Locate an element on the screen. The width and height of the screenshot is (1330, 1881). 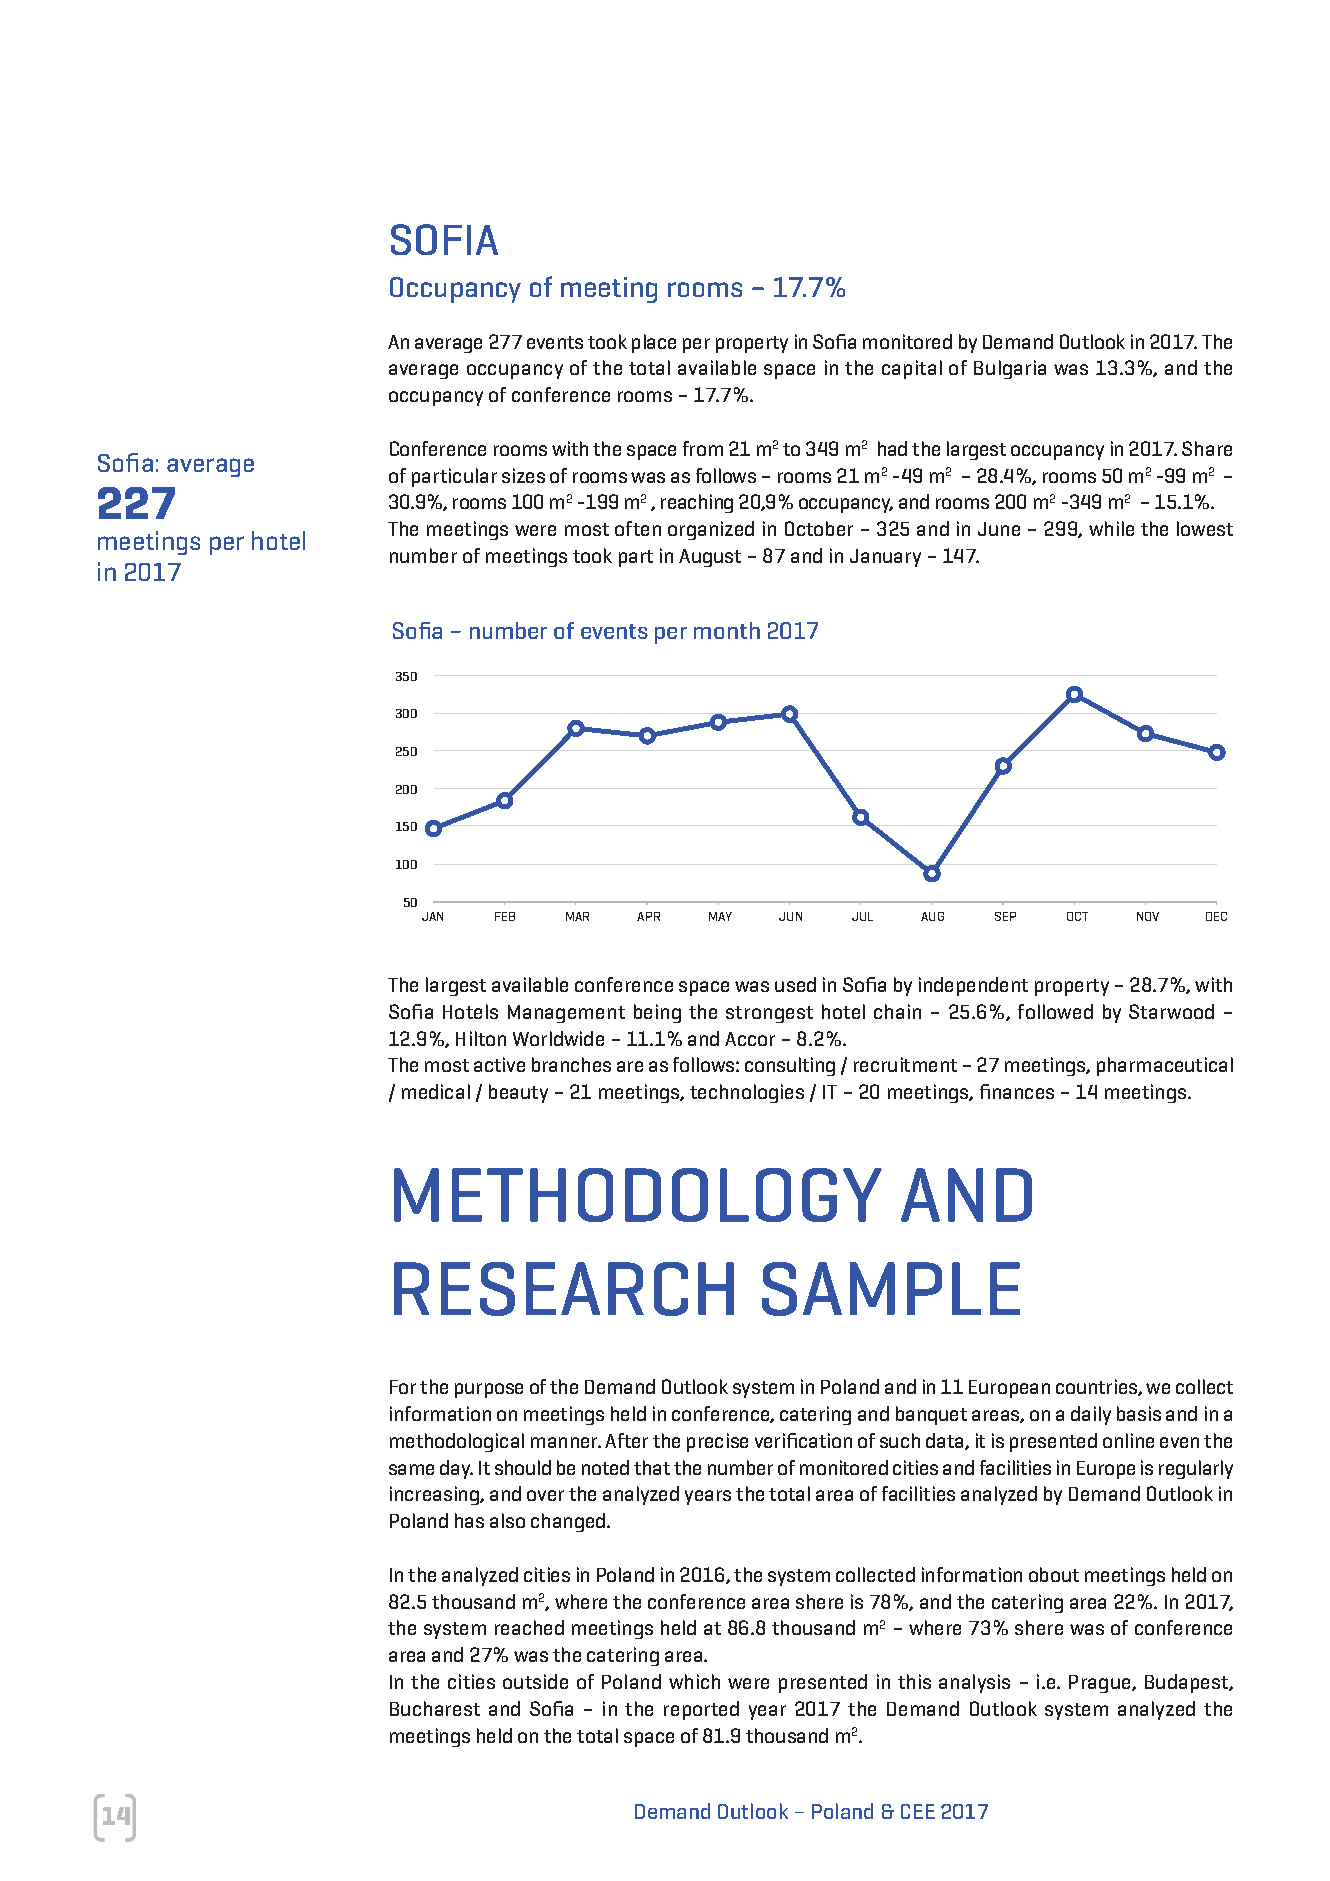
outside is located at coordinates (535, 1681).
